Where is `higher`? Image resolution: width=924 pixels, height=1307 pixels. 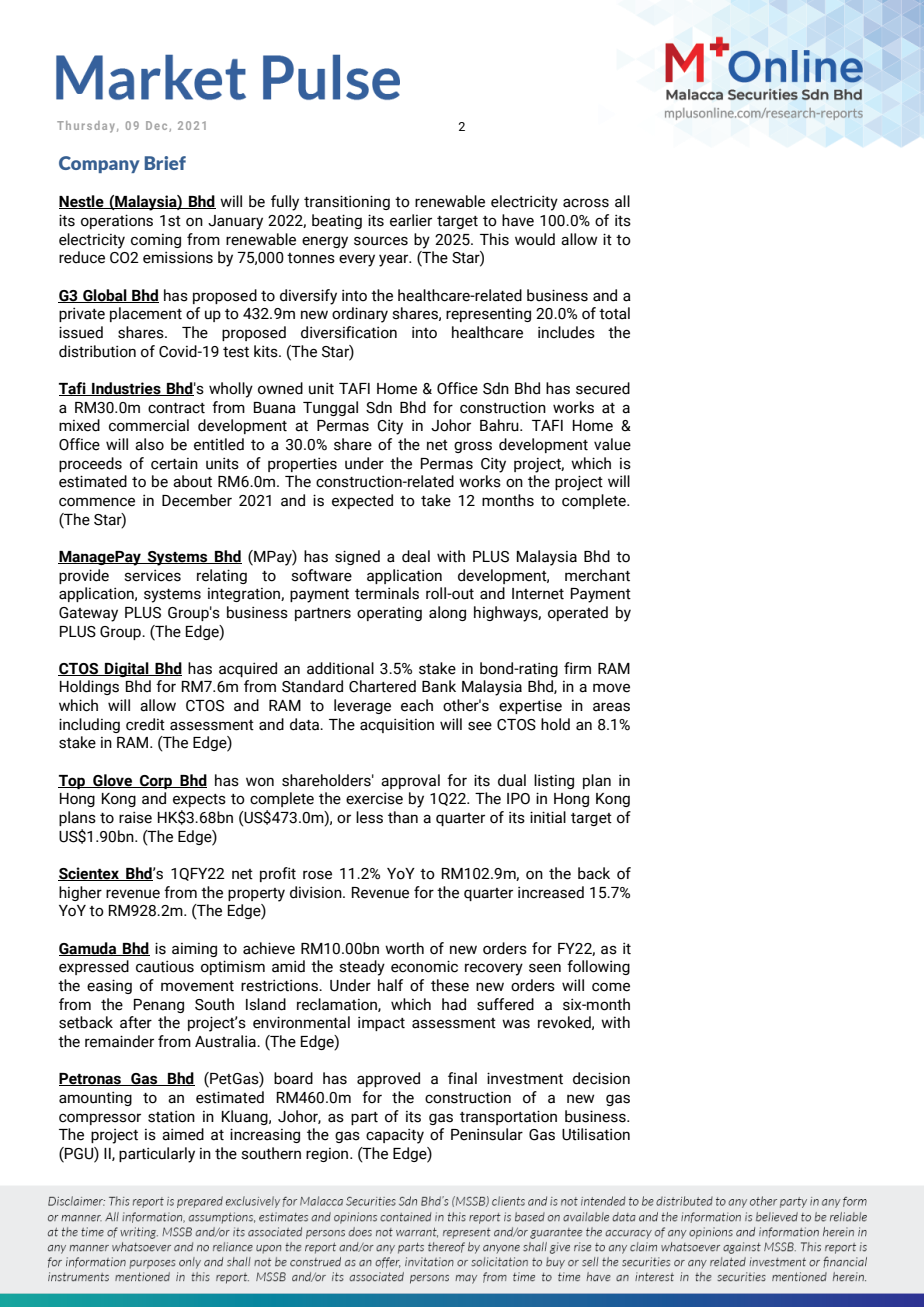
higher is located at coordinates (80, 893).
